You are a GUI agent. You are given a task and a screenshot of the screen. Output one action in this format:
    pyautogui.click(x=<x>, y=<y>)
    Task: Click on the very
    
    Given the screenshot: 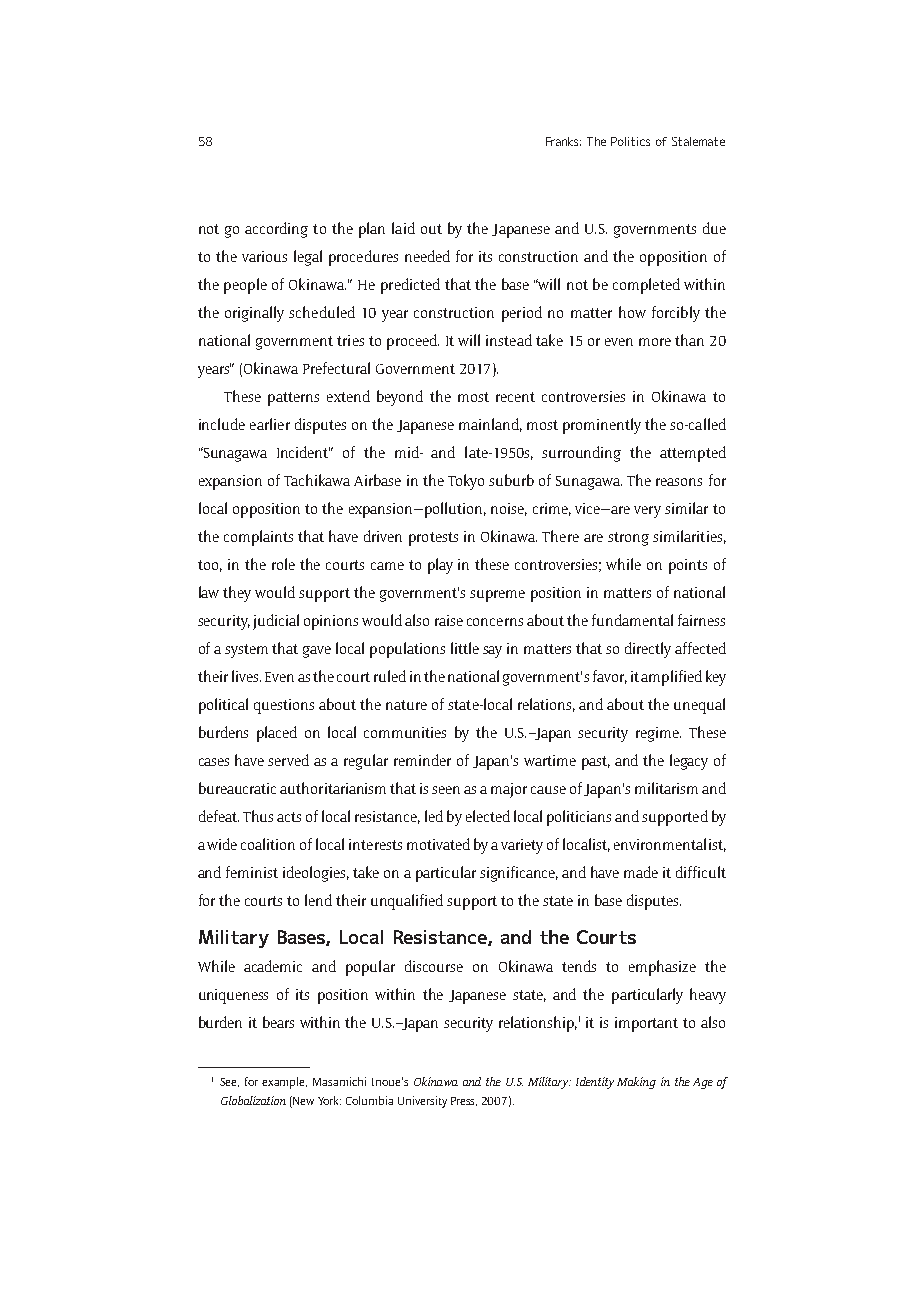 What is the action you would take?
    pyautogui.click(x=647, y=512)
